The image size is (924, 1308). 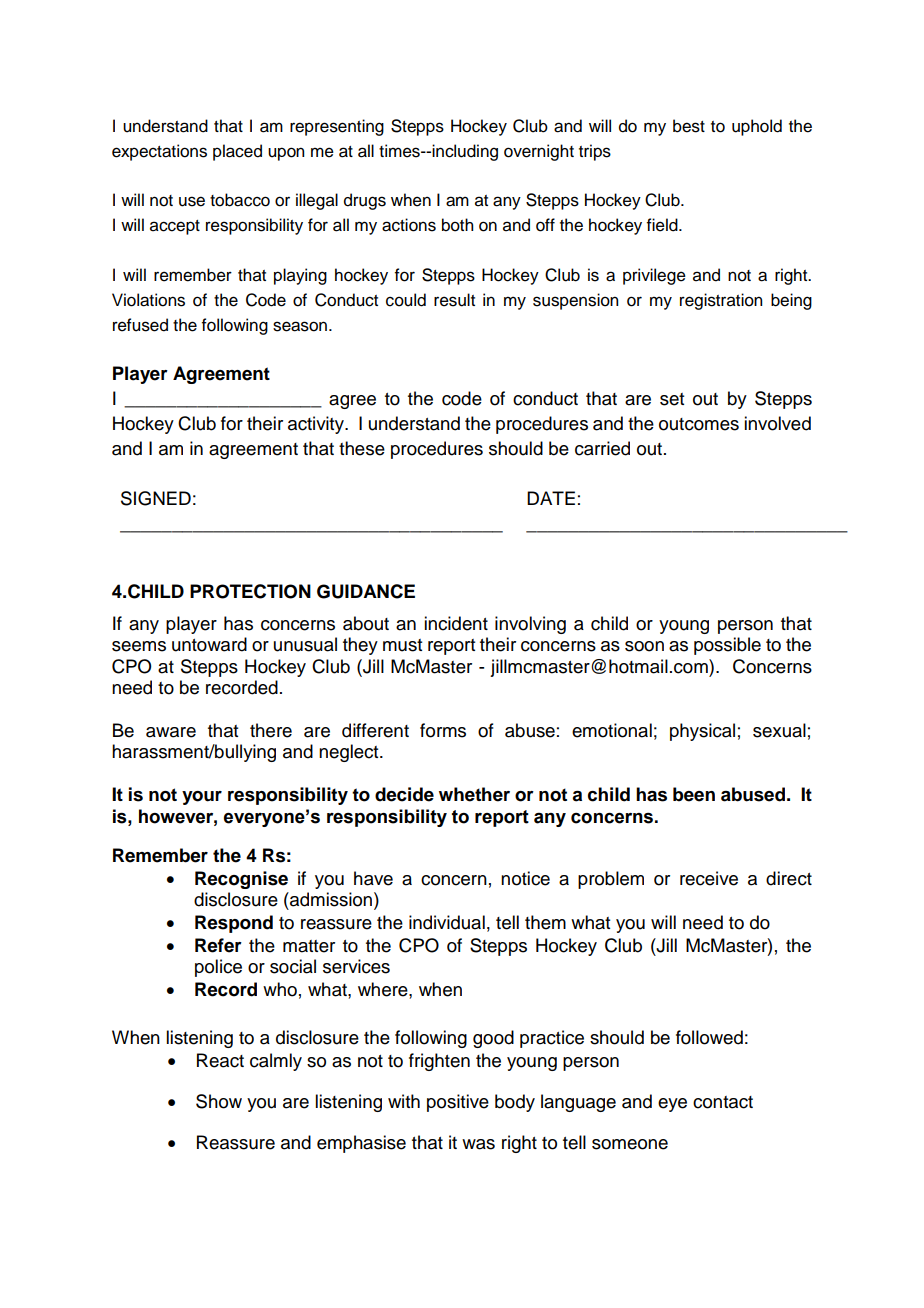 I want to click on positive, so click(x=458, y=1103).
